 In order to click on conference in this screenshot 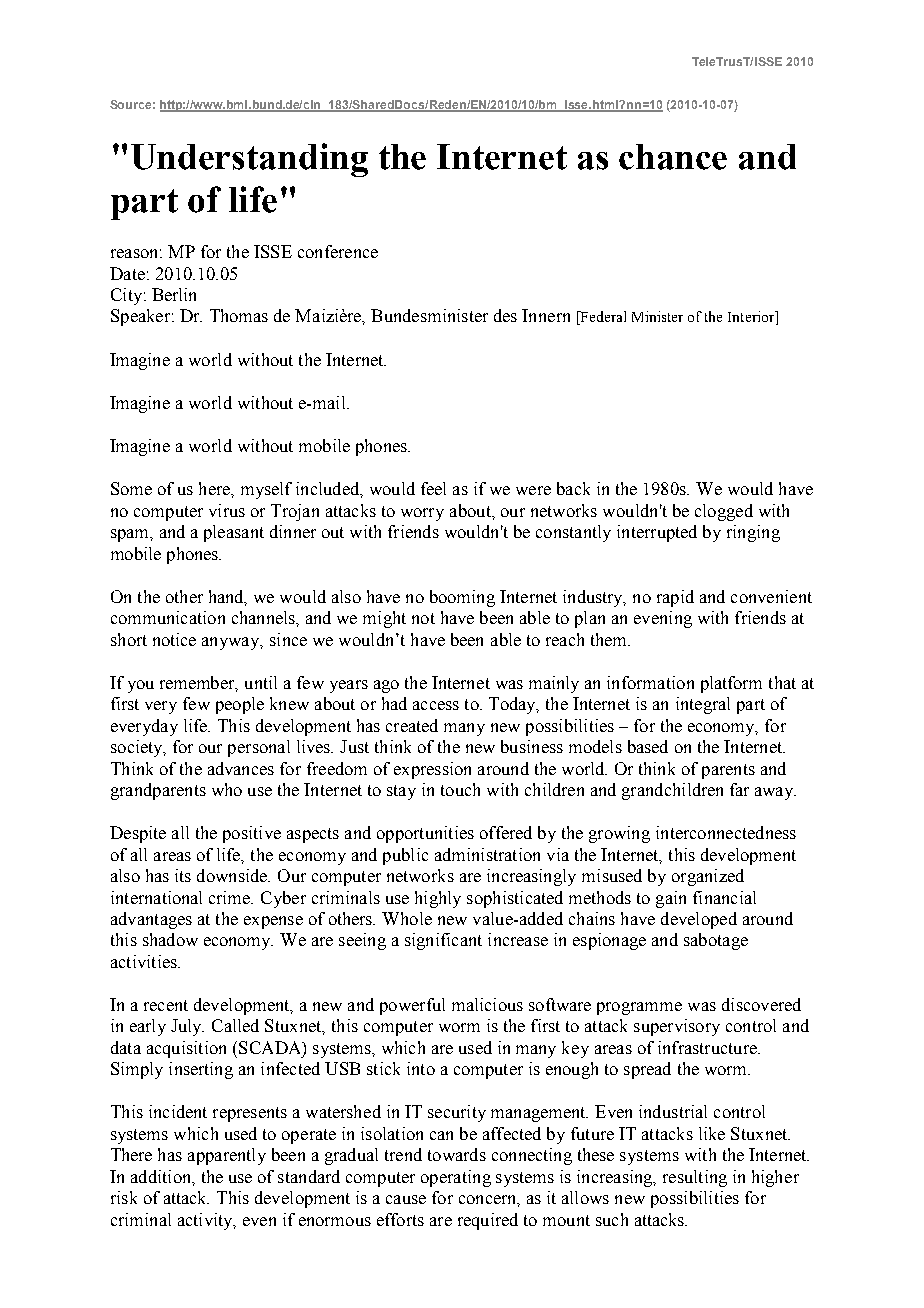, I will do `click(338, 251)`.
